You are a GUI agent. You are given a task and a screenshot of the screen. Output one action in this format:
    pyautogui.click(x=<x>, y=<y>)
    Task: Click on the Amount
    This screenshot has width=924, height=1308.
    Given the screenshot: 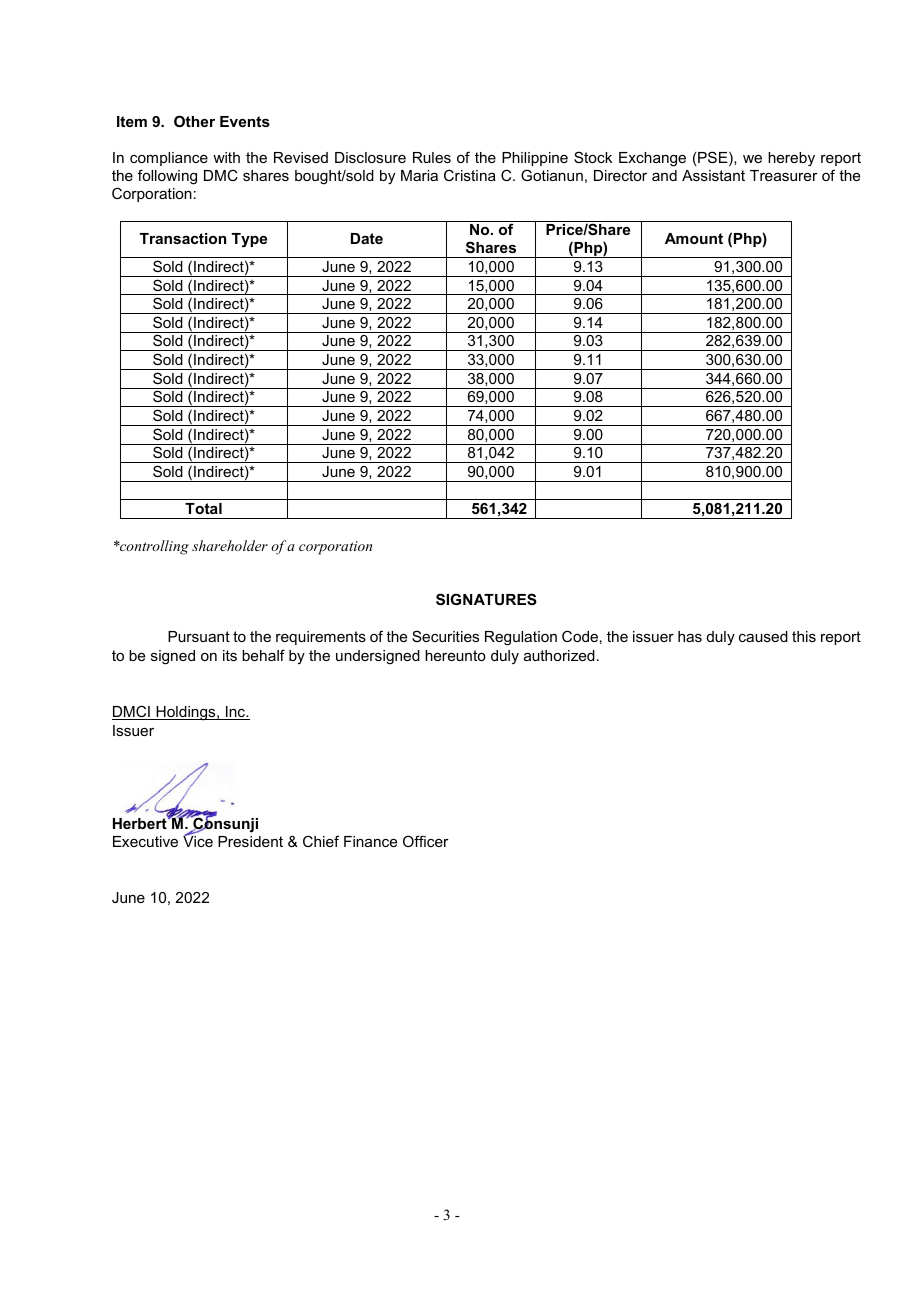 What is the action you would take?
    pyautogui.click(x=694, y=238)
